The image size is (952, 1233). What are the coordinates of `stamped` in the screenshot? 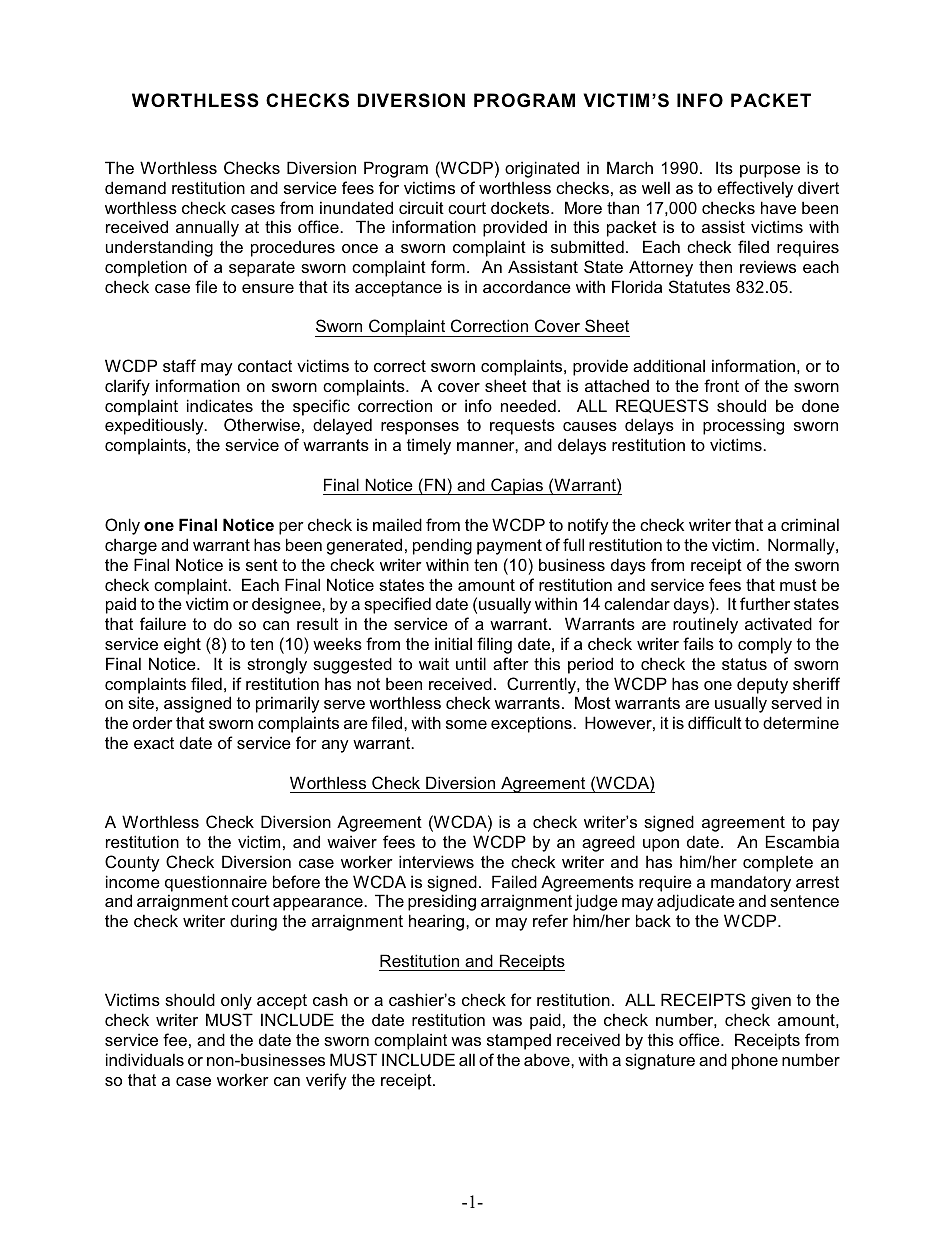 It's located at (519, 1042).
